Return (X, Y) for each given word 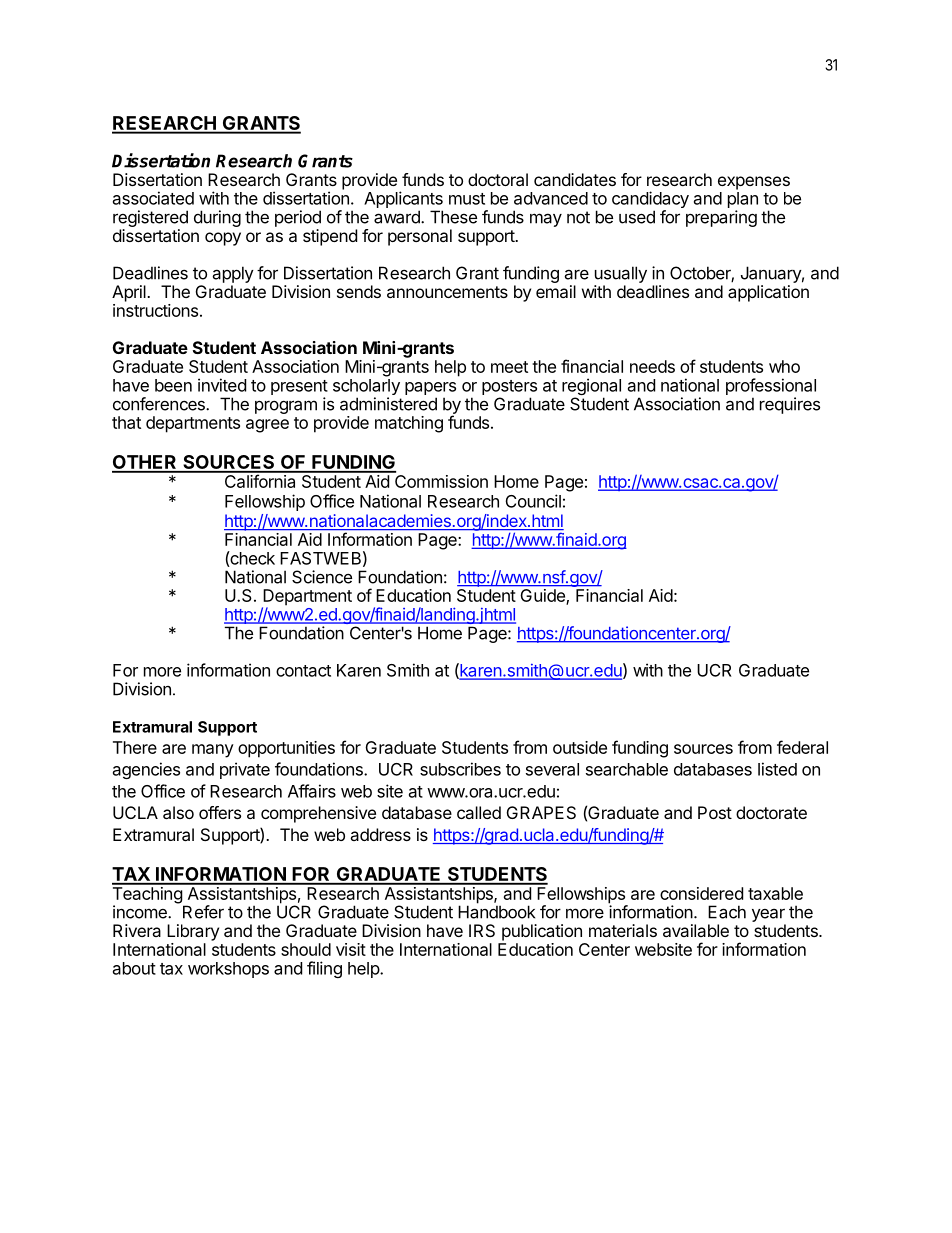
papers (430, 388)
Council (533, 501)
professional (771, 386)
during (217, 218)
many (213, 751)
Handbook (496, 912)
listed (777, 769)
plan (743, 201)
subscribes (460, 769)
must (467, 199)
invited (222, 385)
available (696, 930)
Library (193, 932)
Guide (543, 595)
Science (322, 577)
